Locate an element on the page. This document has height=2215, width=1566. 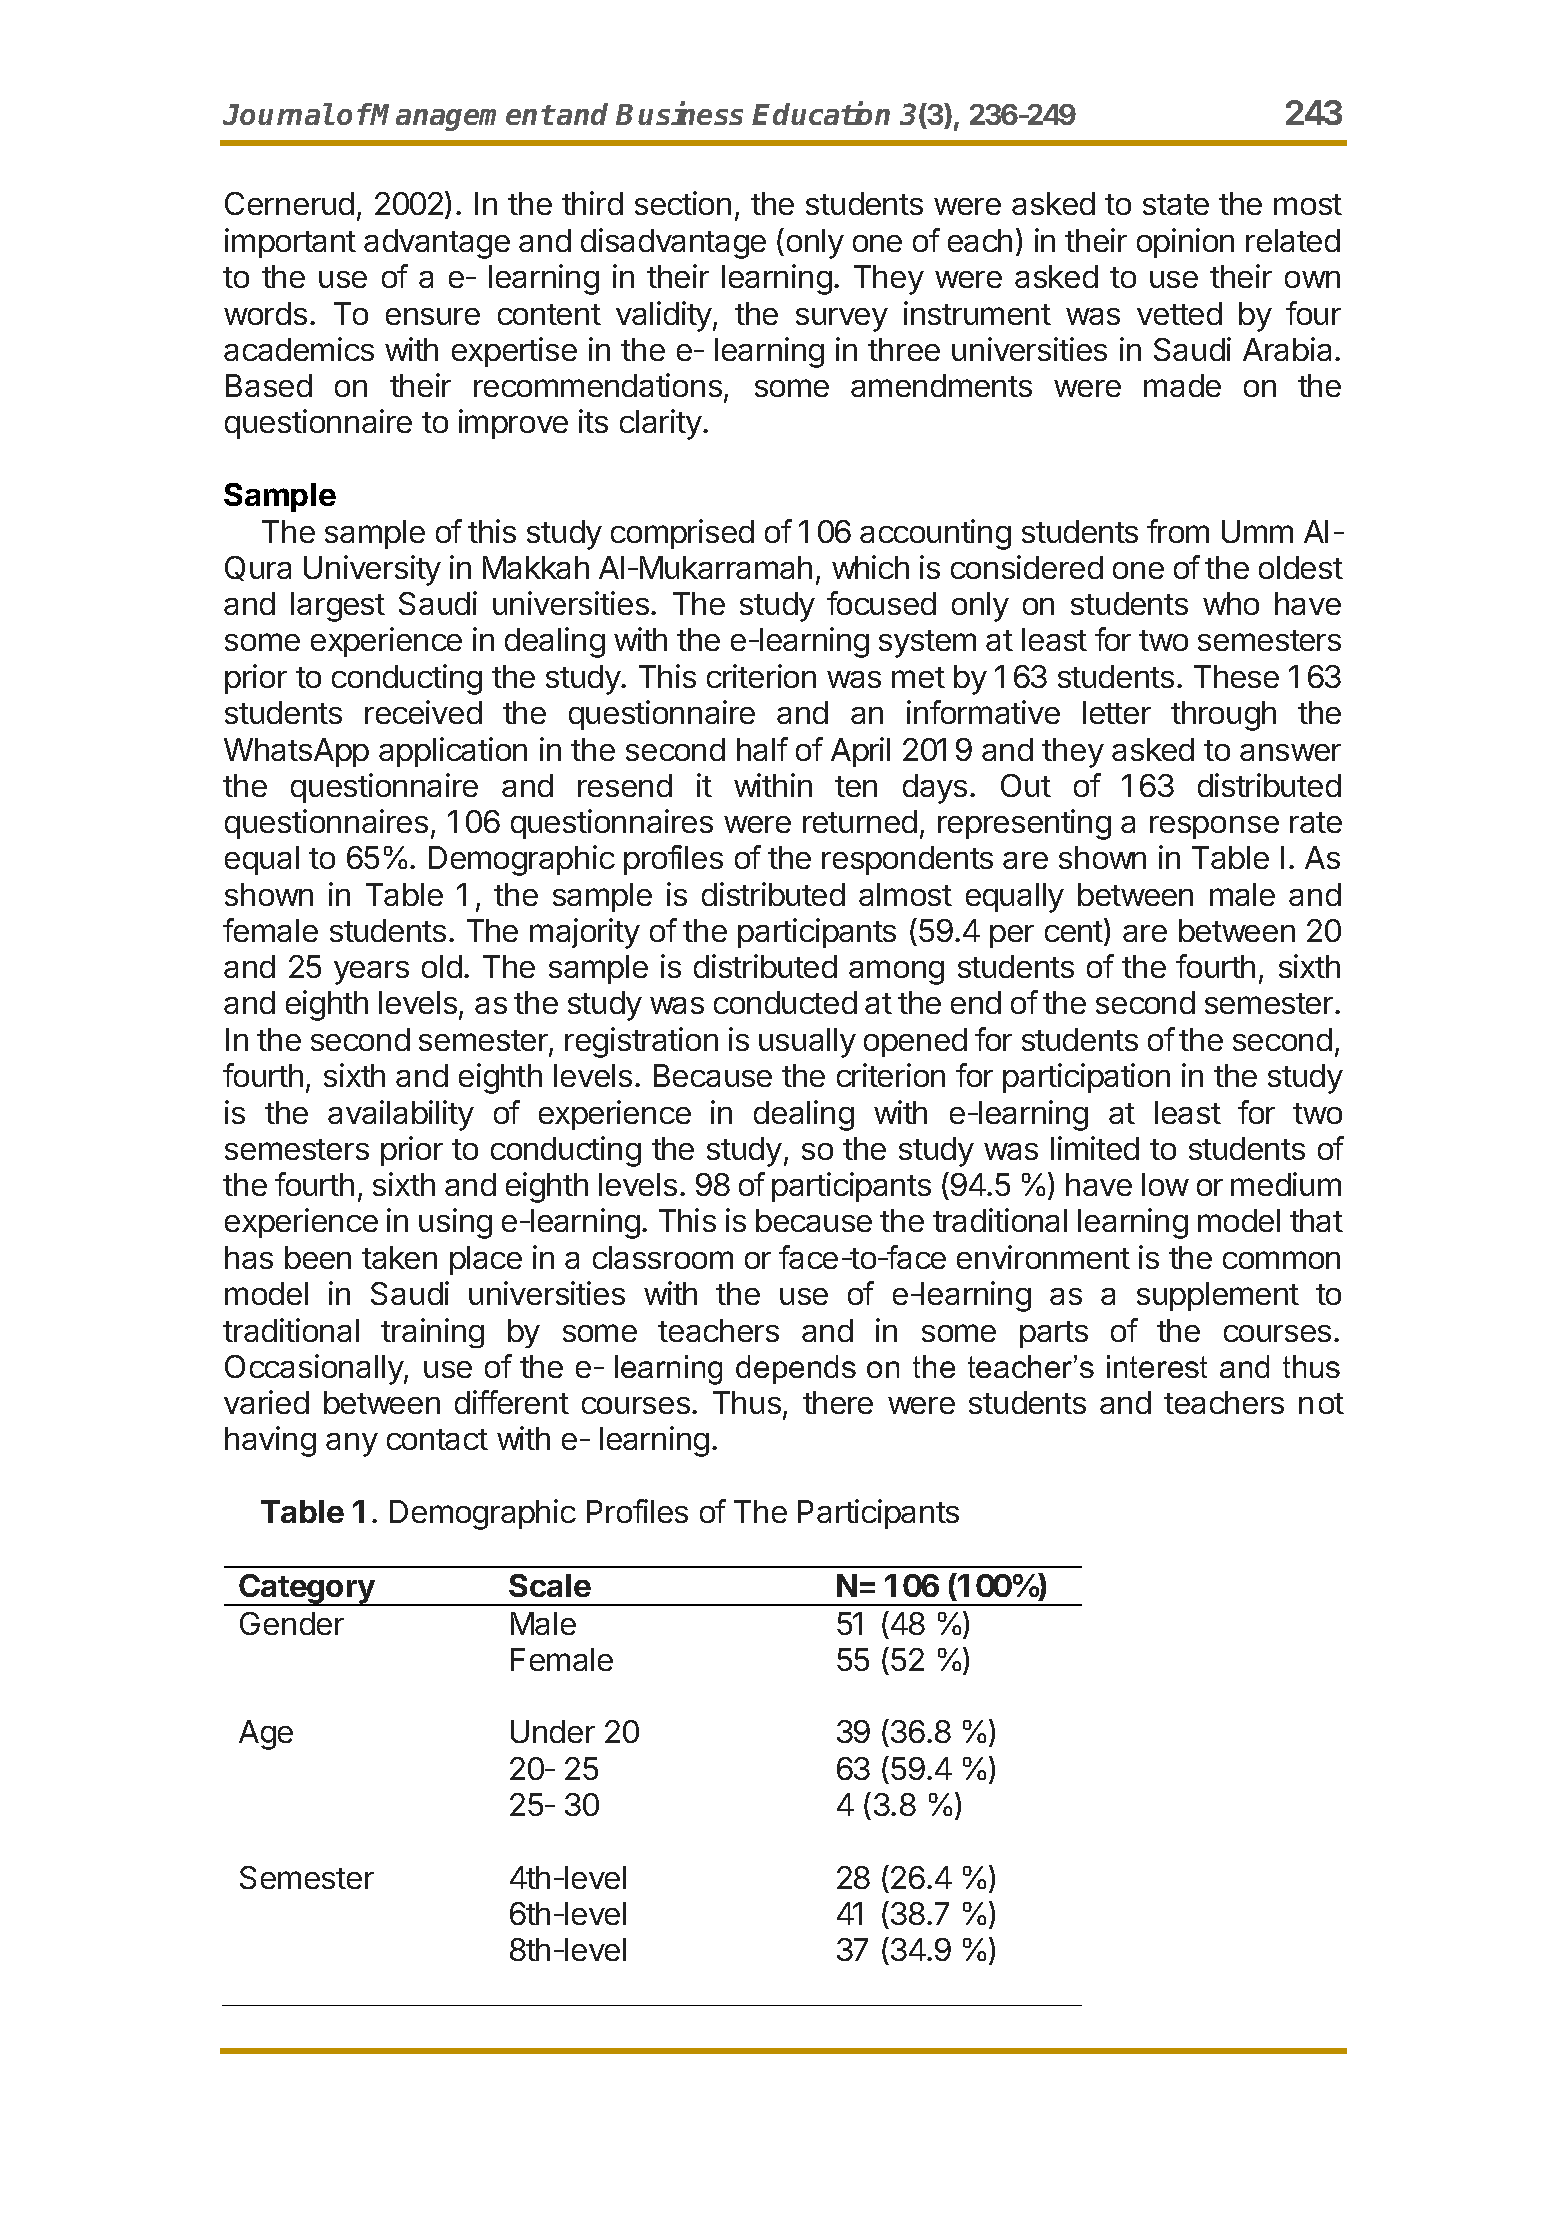
through is located at coordinates (1223, 716).
